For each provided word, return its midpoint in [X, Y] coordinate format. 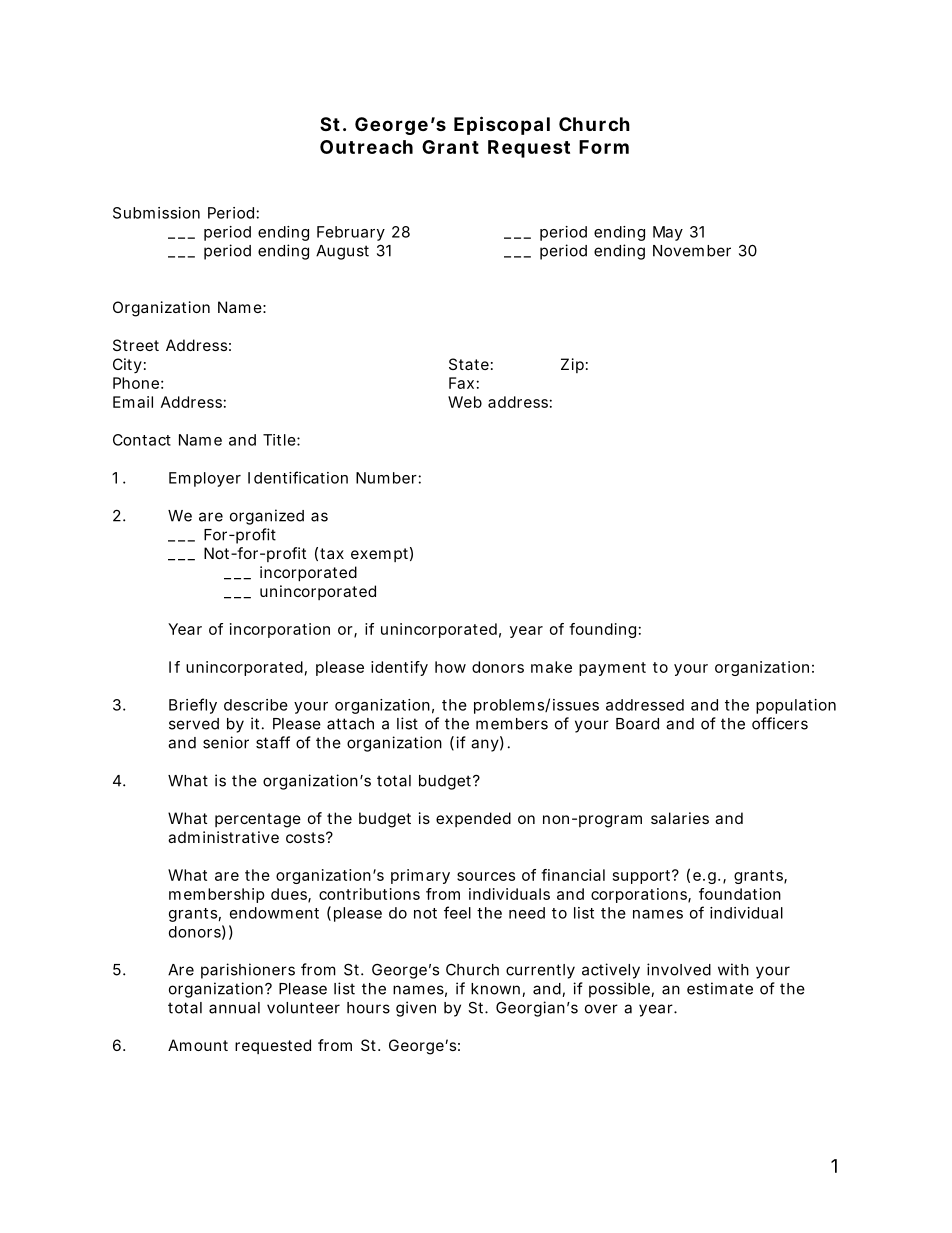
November [692, 251]
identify [399, 668]
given [416, 1009]
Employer [205, 479]
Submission [156, 213]
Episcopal [502, 125]
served [194, 724]
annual [234, 1008]
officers [780, 723]
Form [604, 147]
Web [465, 402]
